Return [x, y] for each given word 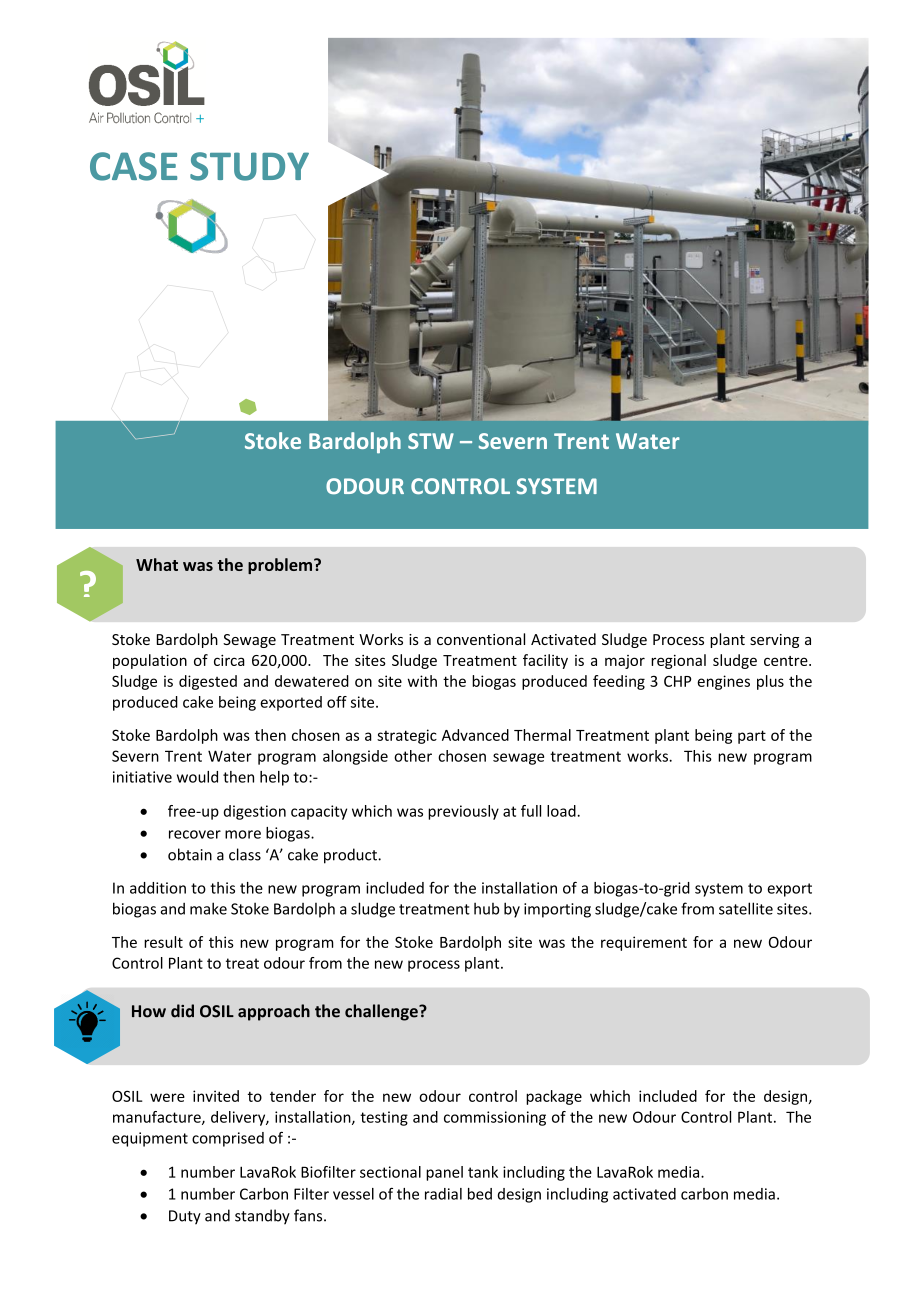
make [208, 908]
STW [431, 441]
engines [723, 682]
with [422, 681]
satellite [746, 908]
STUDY [249, 166]
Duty [185, 1217]
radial [443, 1194]
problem [281, 566]
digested [208, 682]
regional [678, 661]
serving [774, 641]
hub [486, 908]
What [157, 564]
